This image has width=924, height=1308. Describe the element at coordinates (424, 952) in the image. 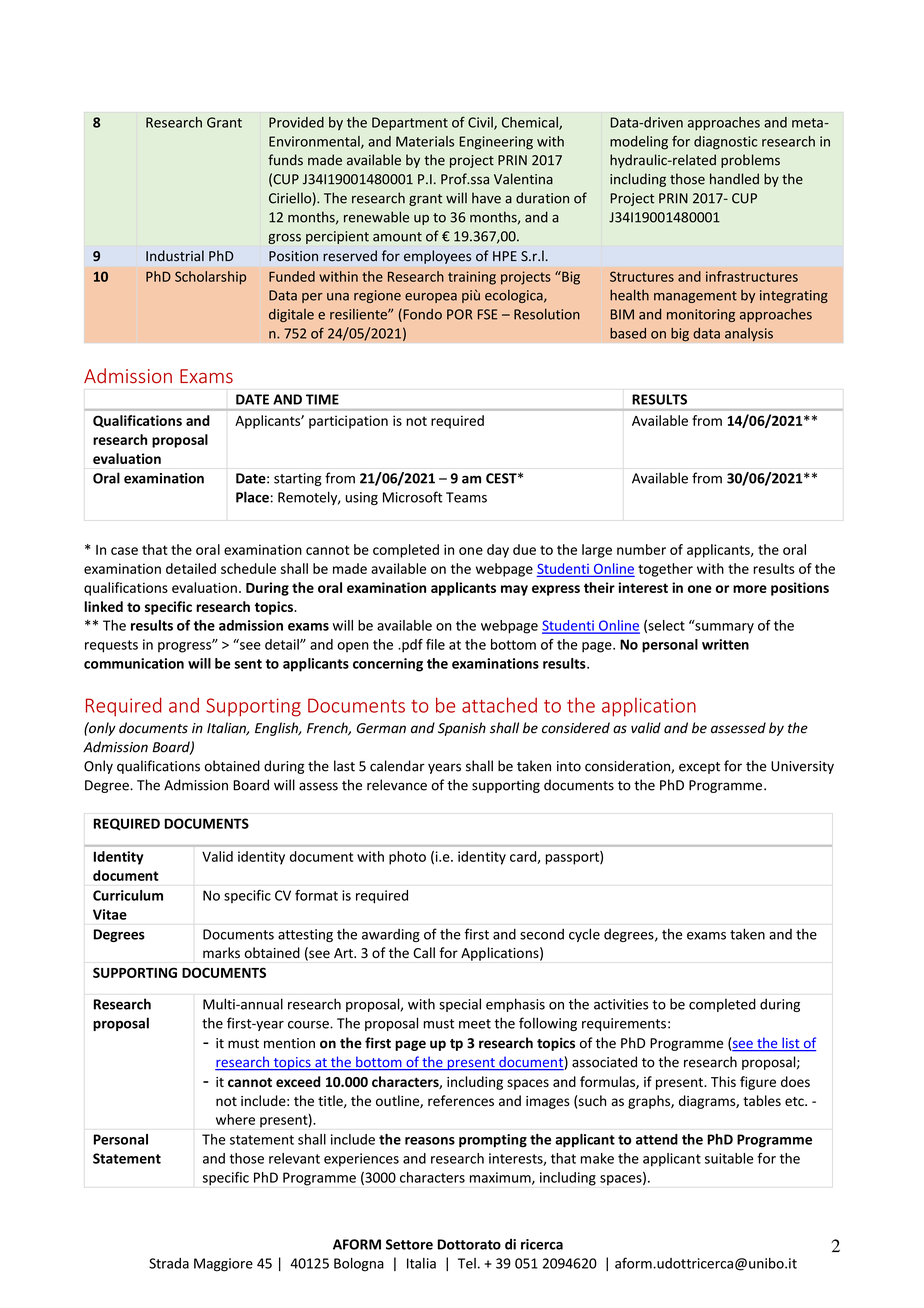

I see `Call` at that location.
